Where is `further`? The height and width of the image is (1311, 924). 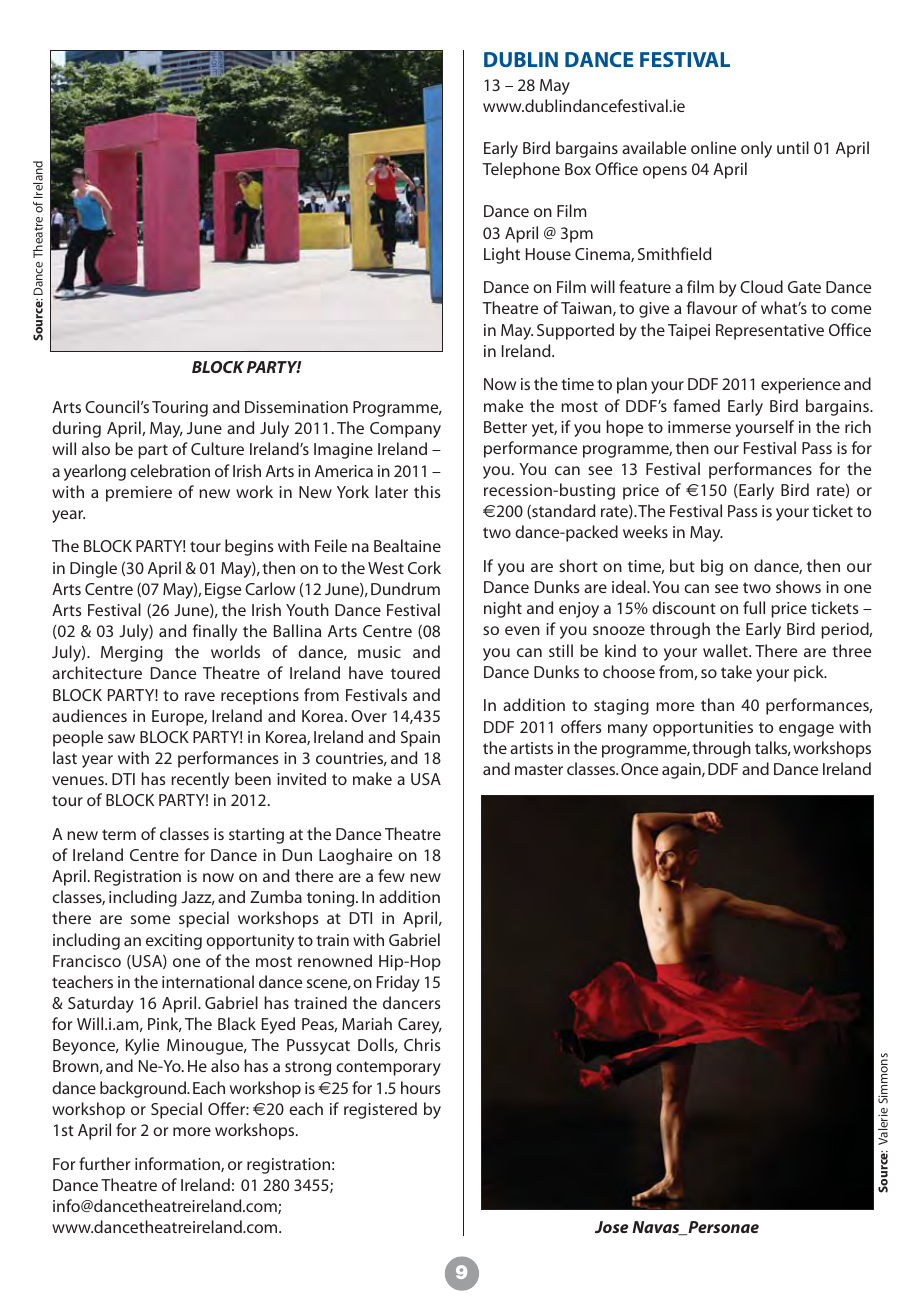
further is located at coordinates (104, 1163).
